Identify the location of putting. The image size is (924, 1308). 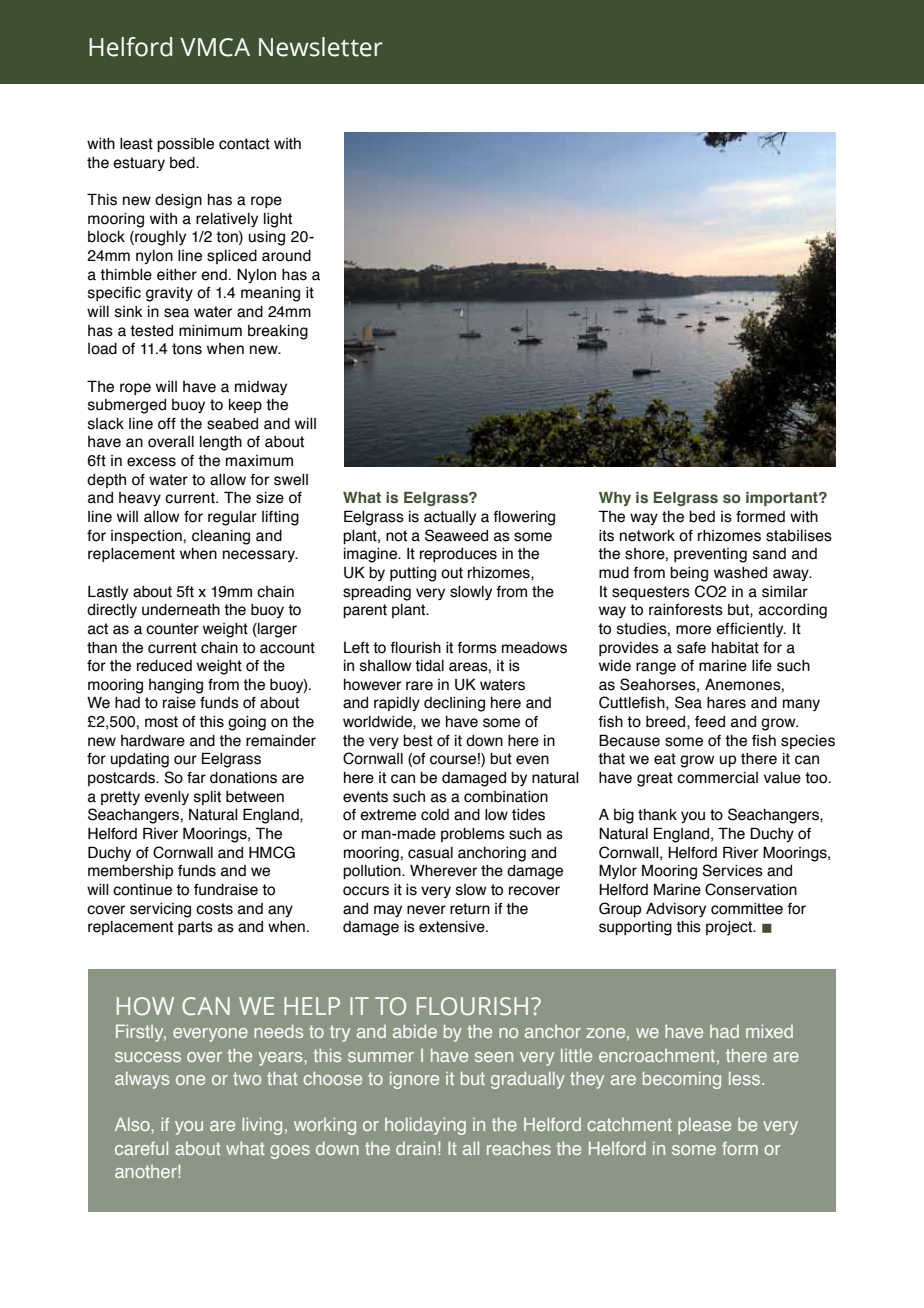
(413, 574).
